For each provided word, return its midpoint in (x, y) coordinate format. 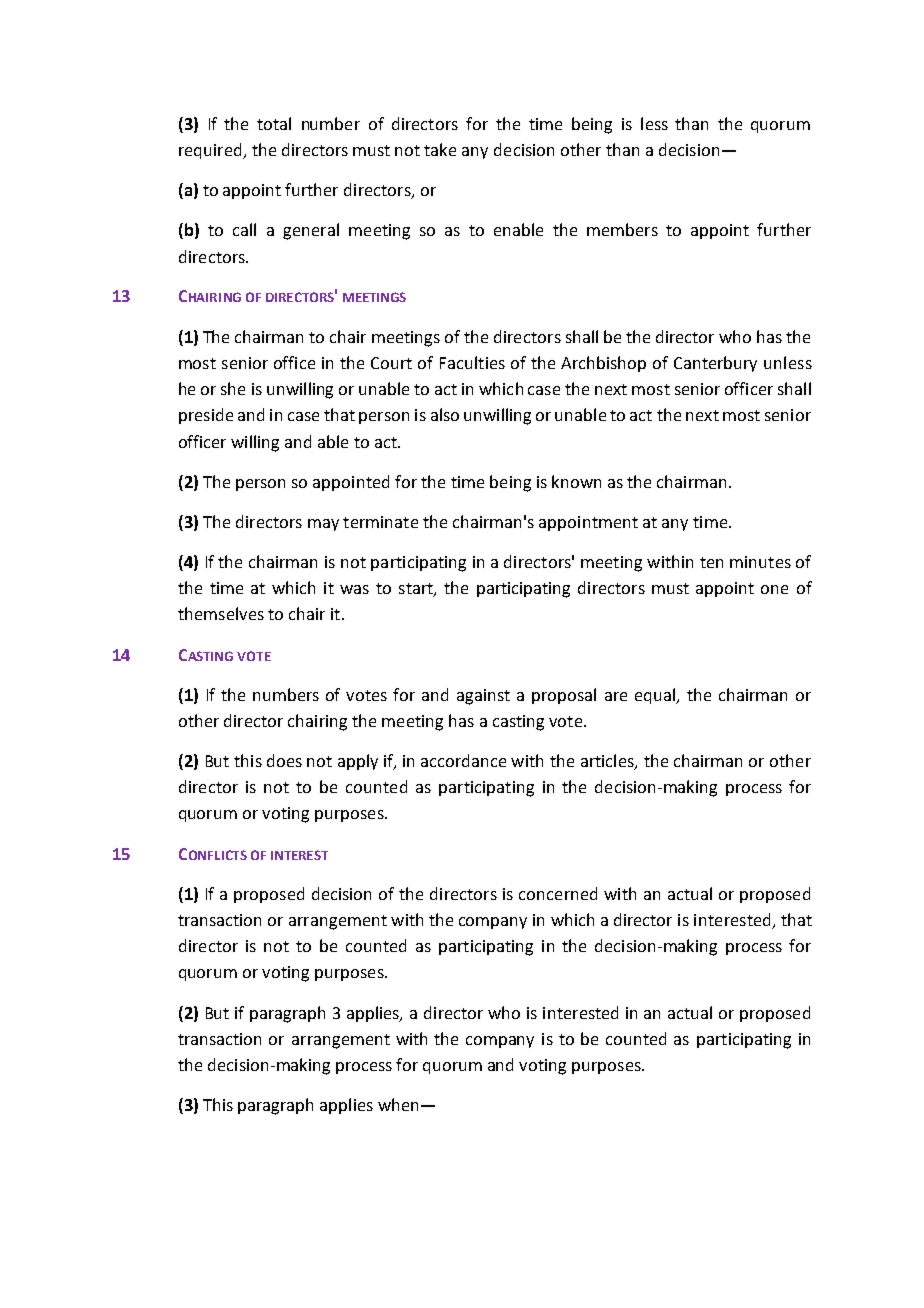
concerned (558, 893)
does (284, 760)
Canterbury (715, 364)
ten (711, 562)
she (233, 388)
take (440, 149)
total (274, 123)
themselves (221, 613)
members (622, 229)
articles (608, 762)
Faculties (472, 362)
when (398, 1104)
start (417, 590)
